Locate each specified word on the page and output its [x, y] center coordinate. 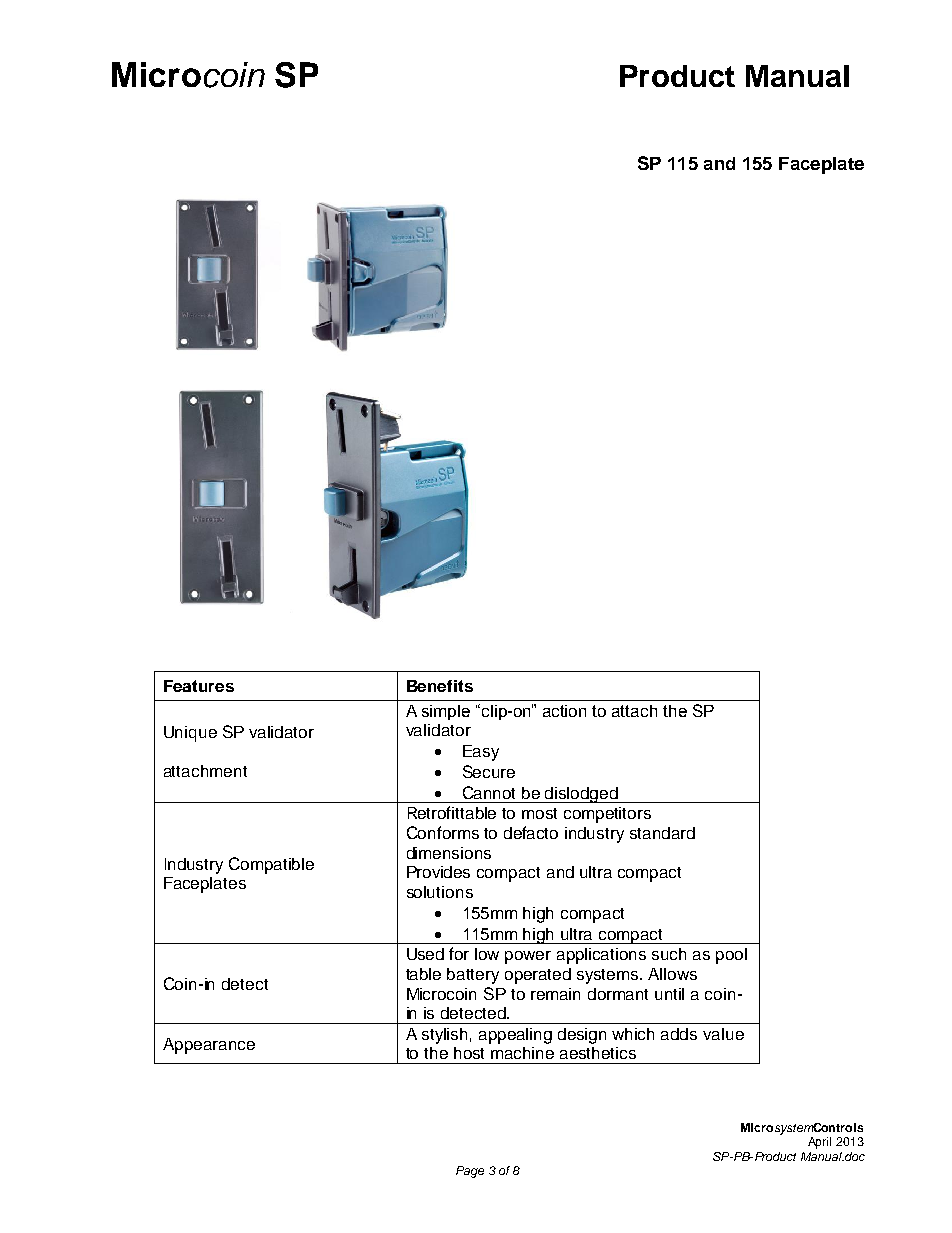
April [819, 1143]
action [564, 711]
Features [199, 686]
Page [470, 1172]
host [469, 1053]
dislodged [582, 795]
